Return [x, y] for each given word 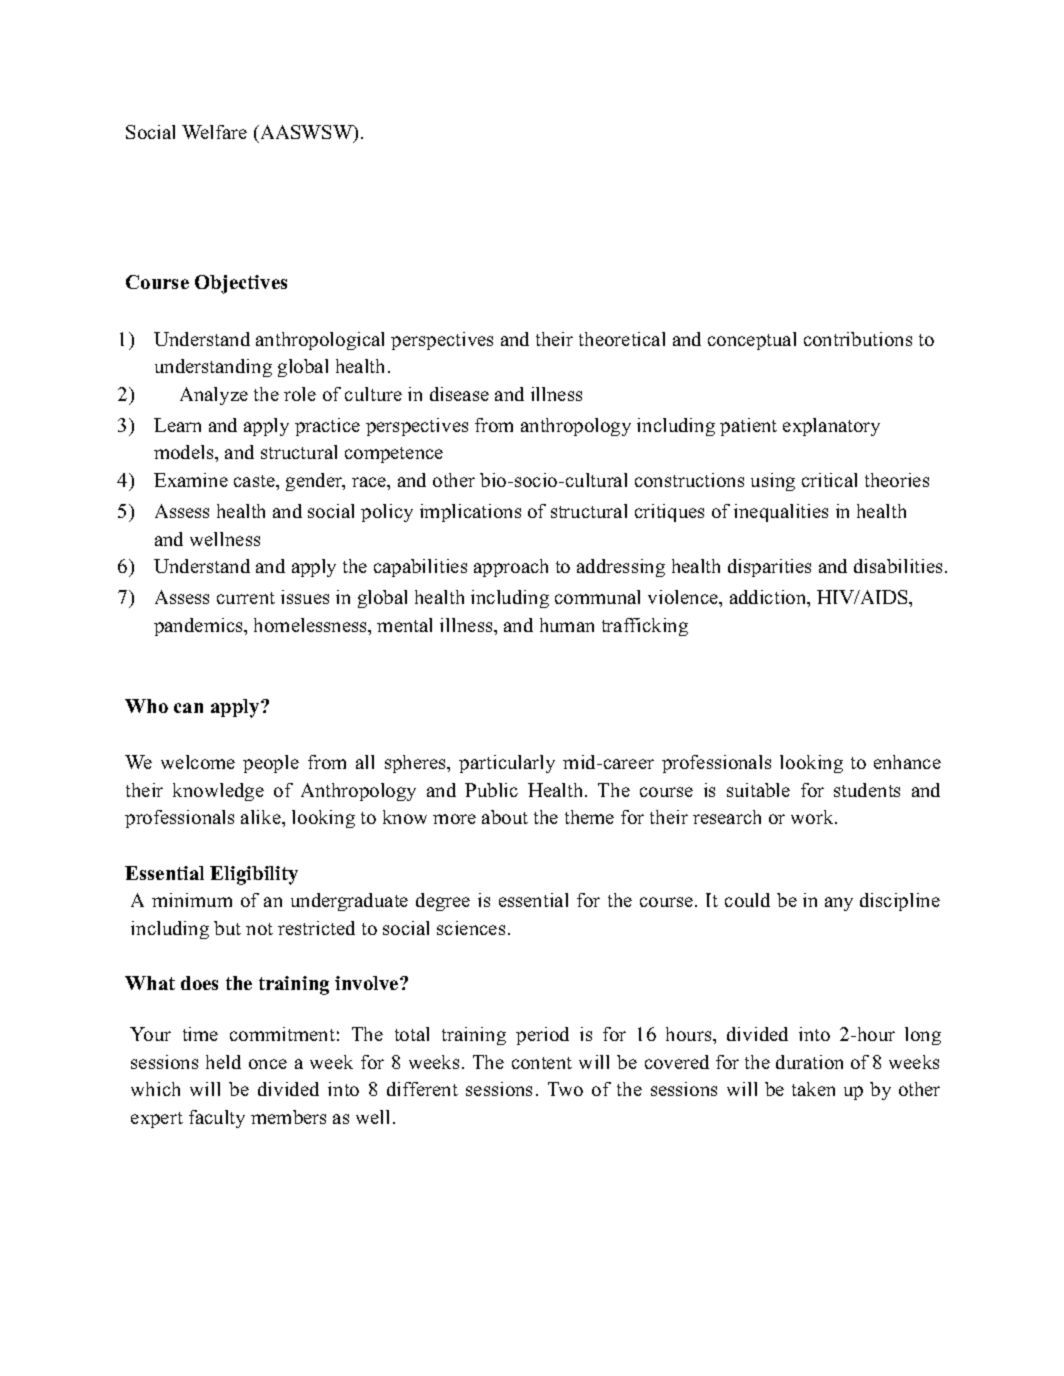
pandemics [199, 627]
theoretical [622, 339]
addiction [769, 597]
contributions [858, 339]
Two [565, 1089]
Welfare [214, 132]
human [567, 625]
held [223, 1062]
